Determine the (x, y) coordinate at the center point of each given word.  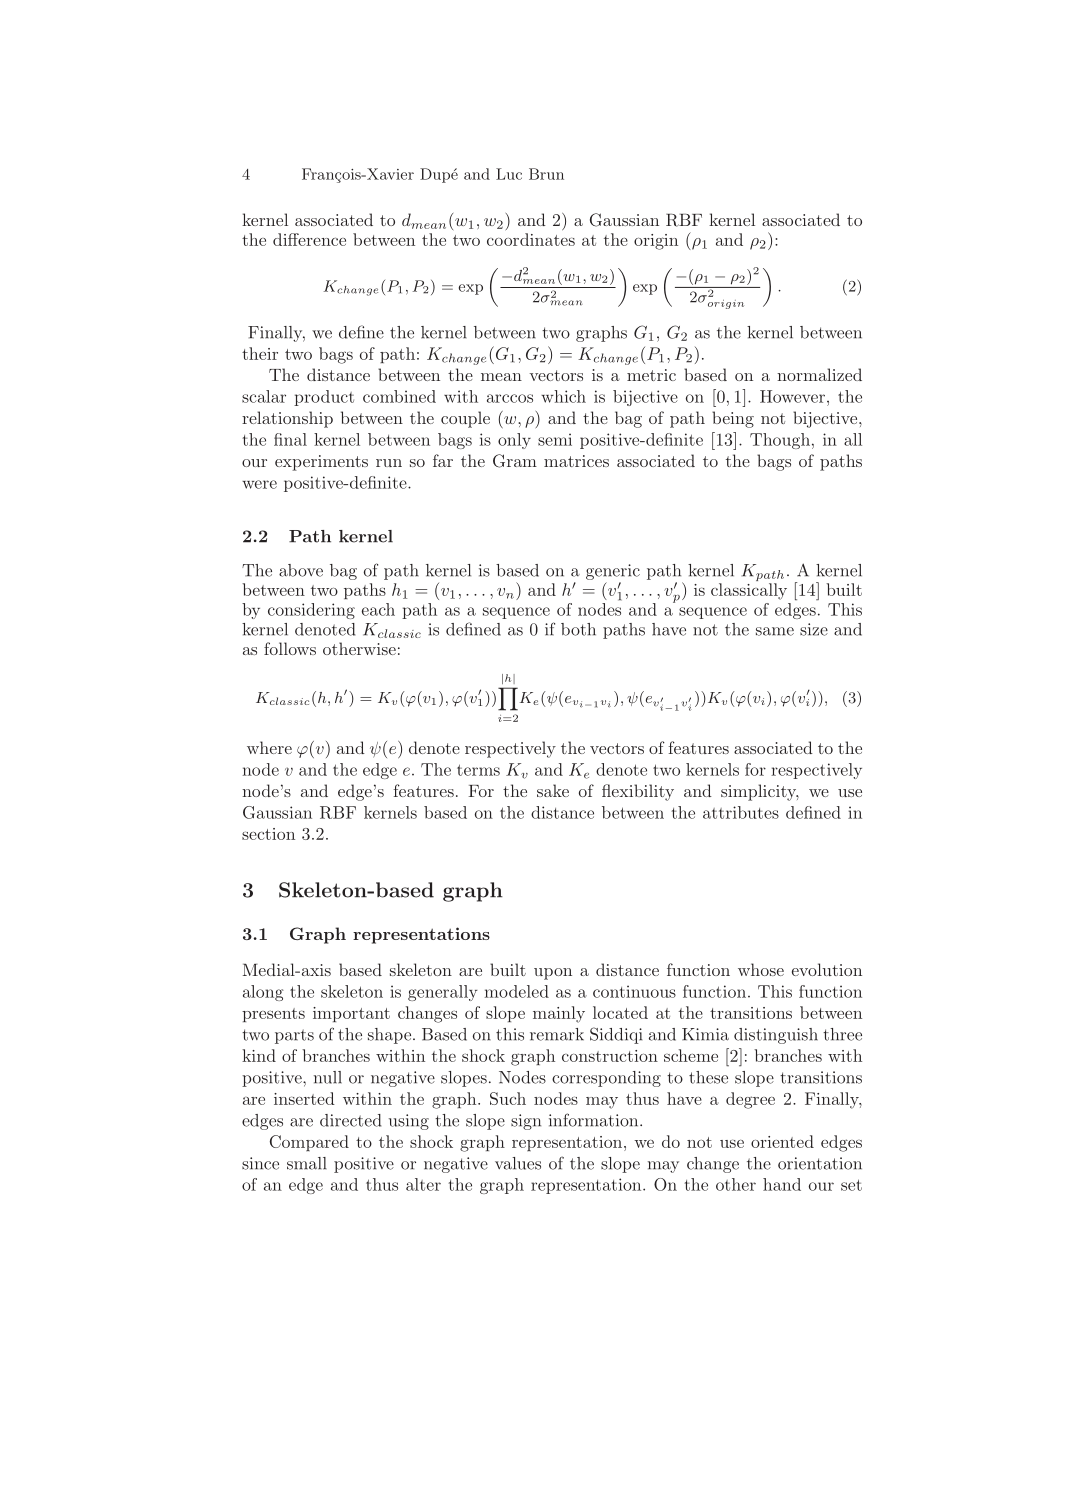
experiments (321, 463)
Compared (309, 1143)
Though (780, 441)
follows (290, 648)
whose (761, 969)
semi (555, 439)
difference (309, 239)
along (263, 993)
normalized (819, 374)
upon (553, 974)
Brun (546, 174)
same (775, 631)
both (578, 629)
